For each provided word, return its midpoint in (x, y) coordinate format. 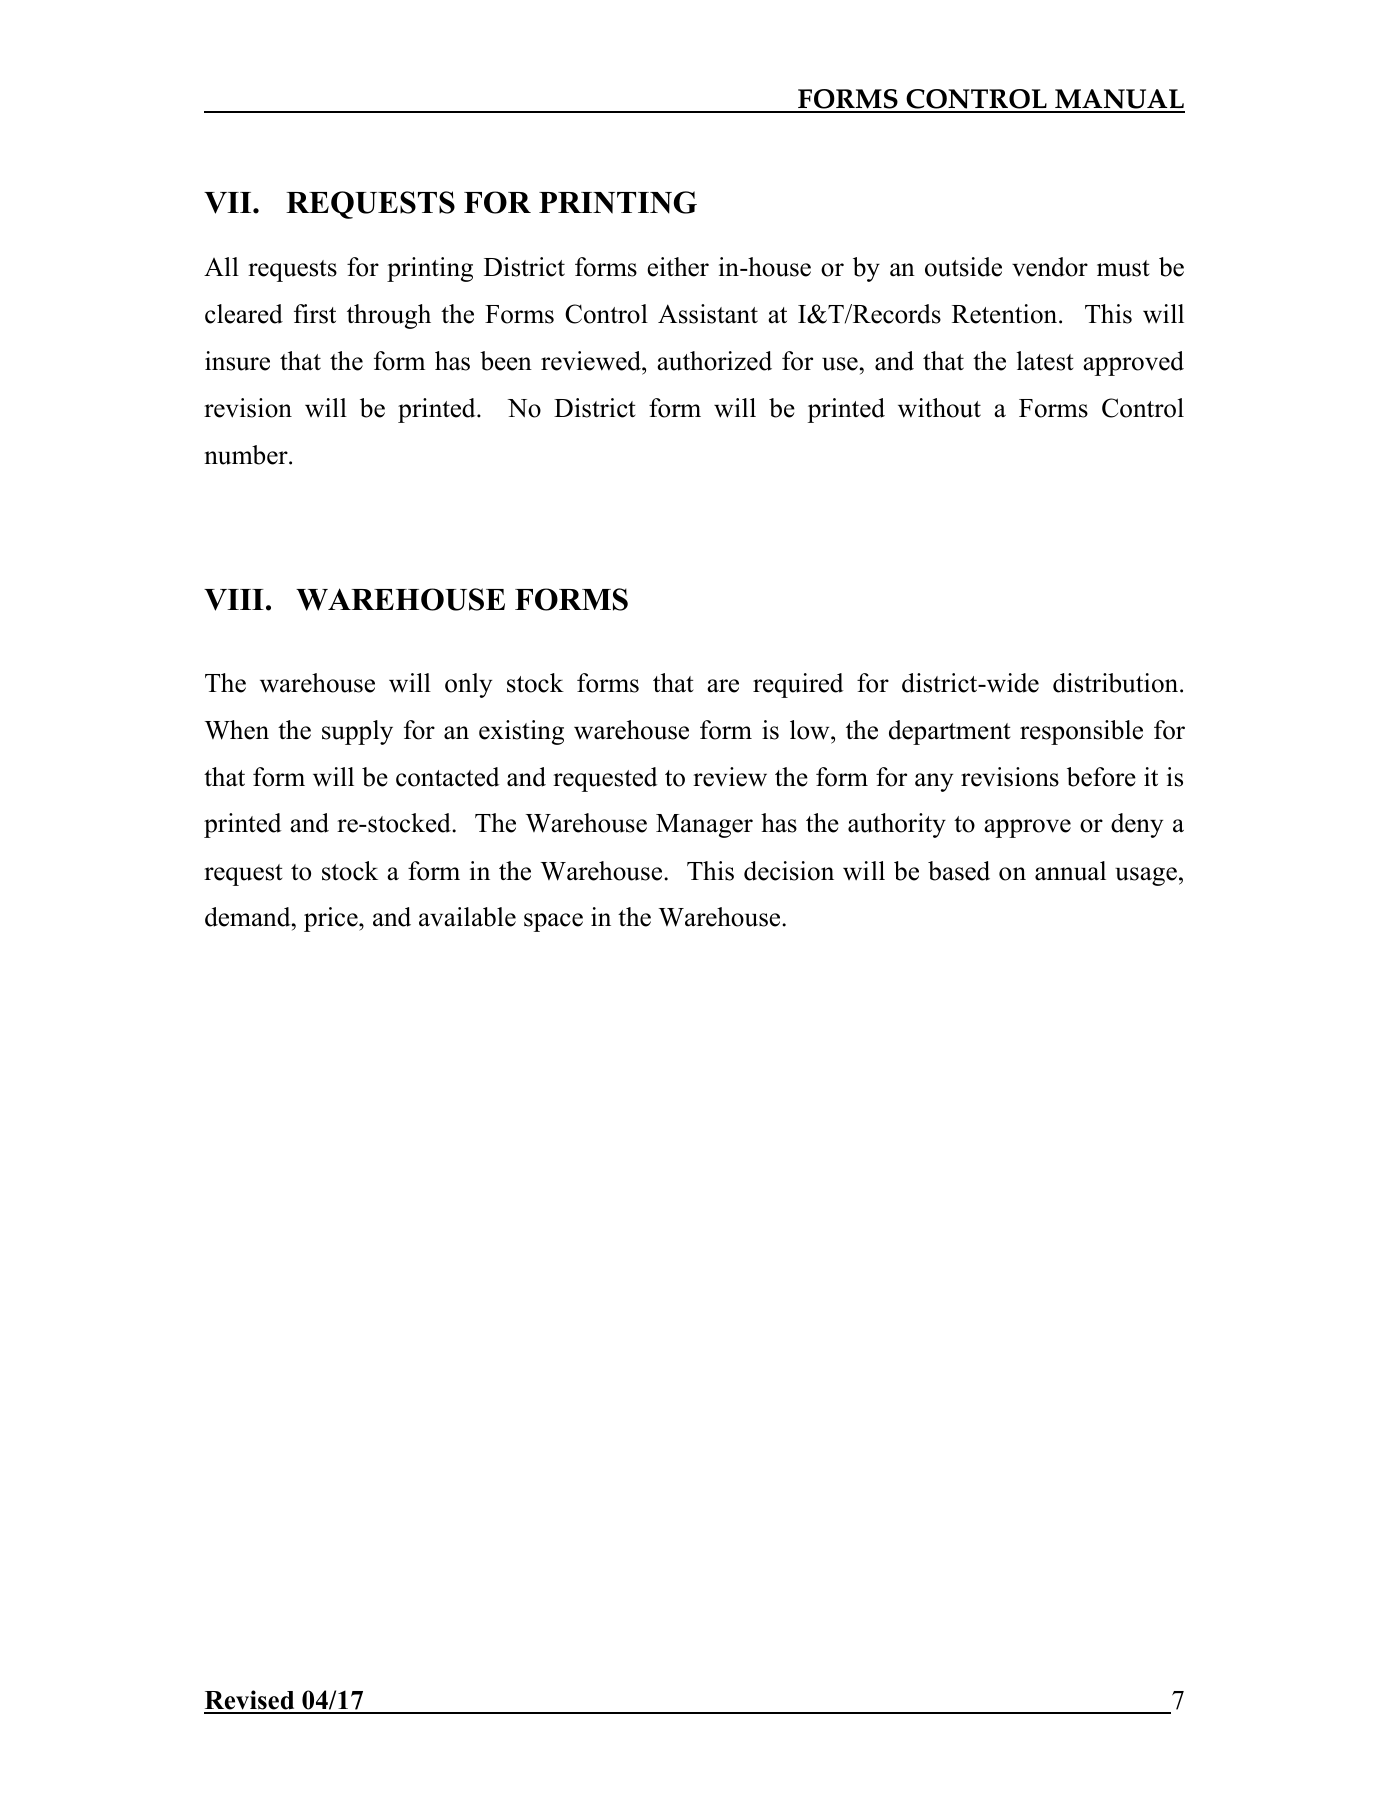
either (678, 267)
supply (357, 732)
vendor (1050, 267)
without (939, 408)
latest (1045, 361)
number (247, 455)
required (798, 685)
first (315, 314)
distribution (1117, 683)
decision (789, 871)
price (332, 919)
